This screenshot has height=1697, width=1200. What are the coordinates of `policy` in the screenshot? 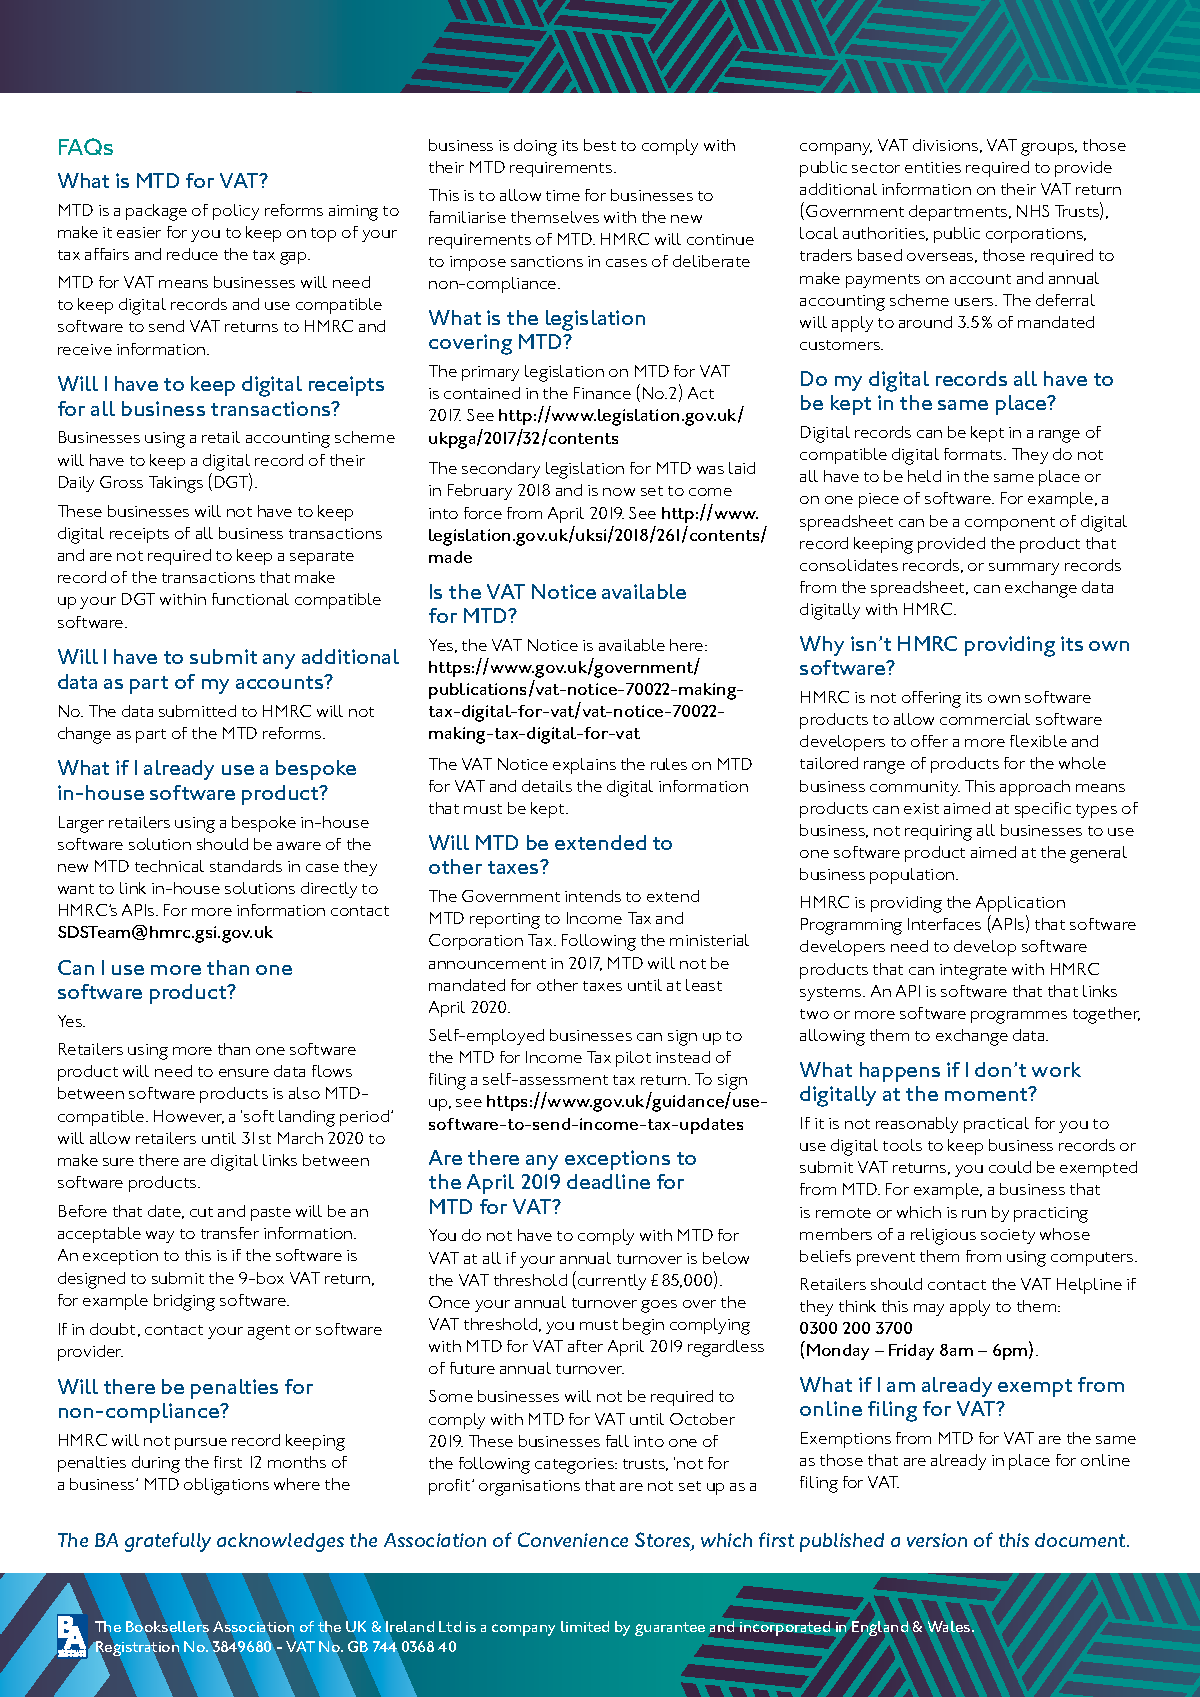 It's located at (236, 212).
